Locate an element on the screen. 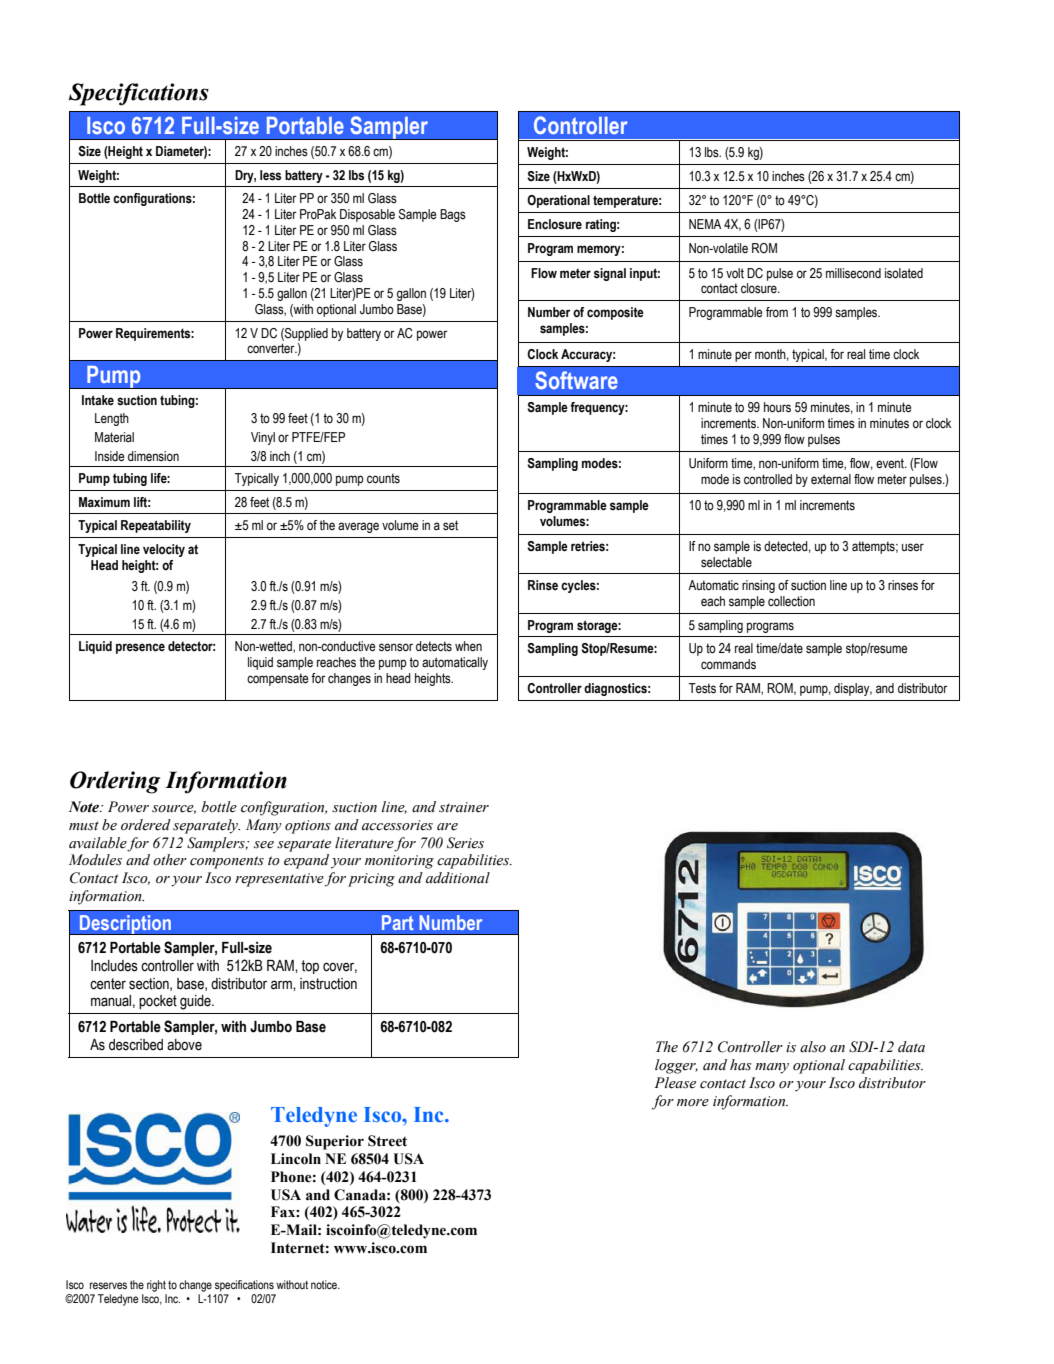 The height and width of the screenshot is (1364, 1054). more is located at coordinates (693, 1103).
